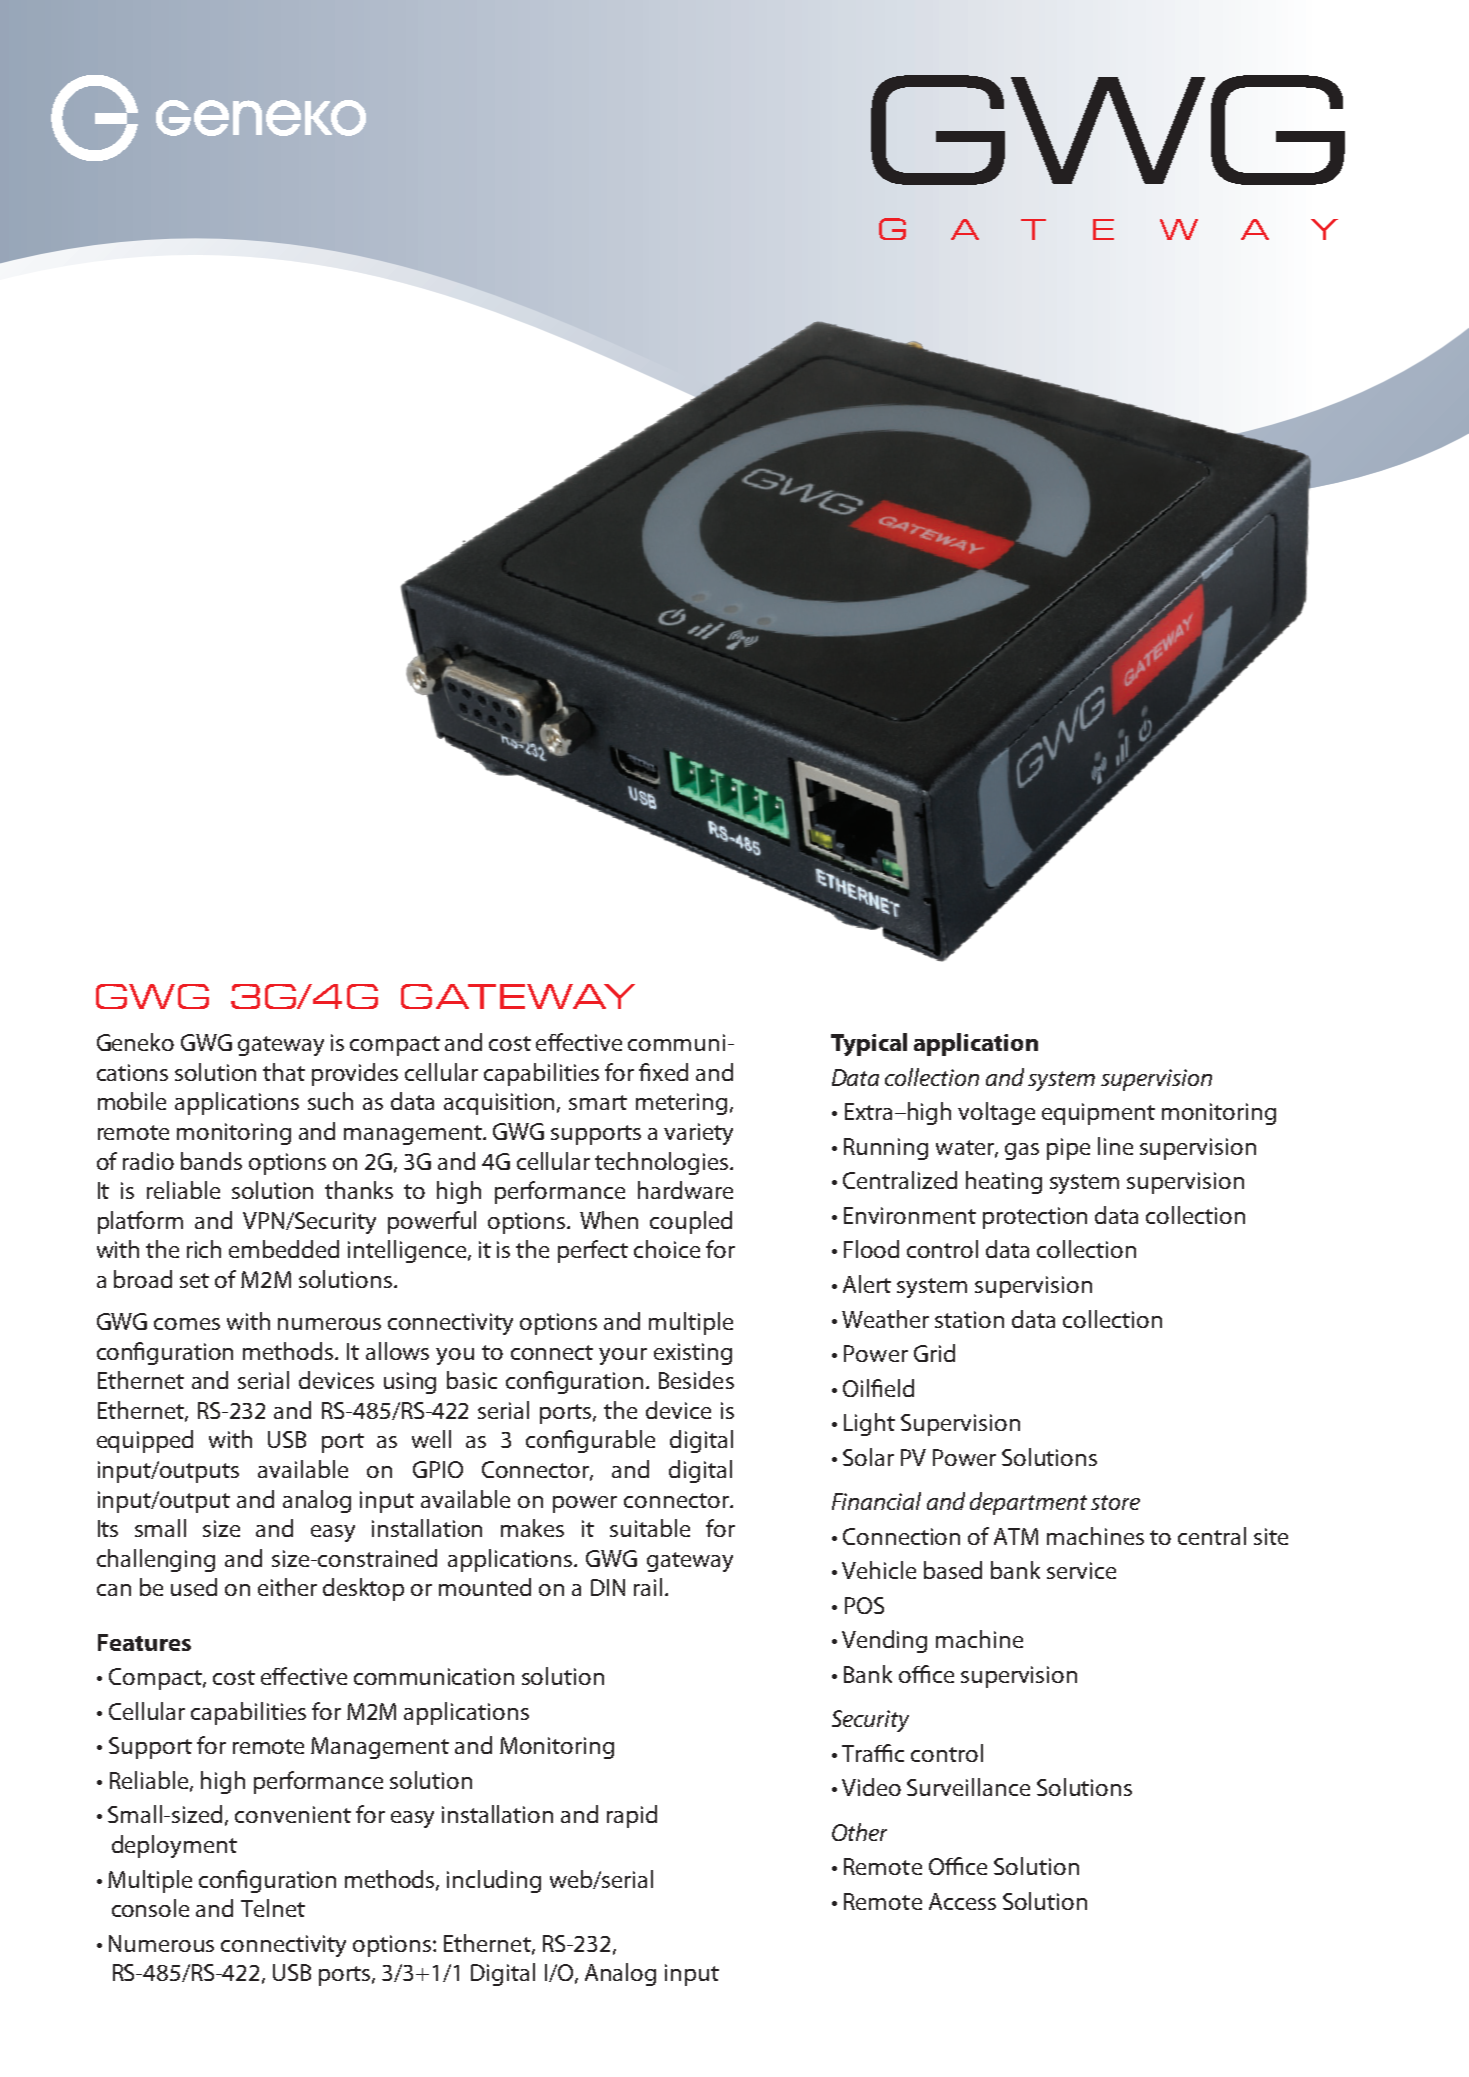 Image resolution: width=1469 pixels, height=2077 pixels. I want to click on metering, so click(681, 1104).
